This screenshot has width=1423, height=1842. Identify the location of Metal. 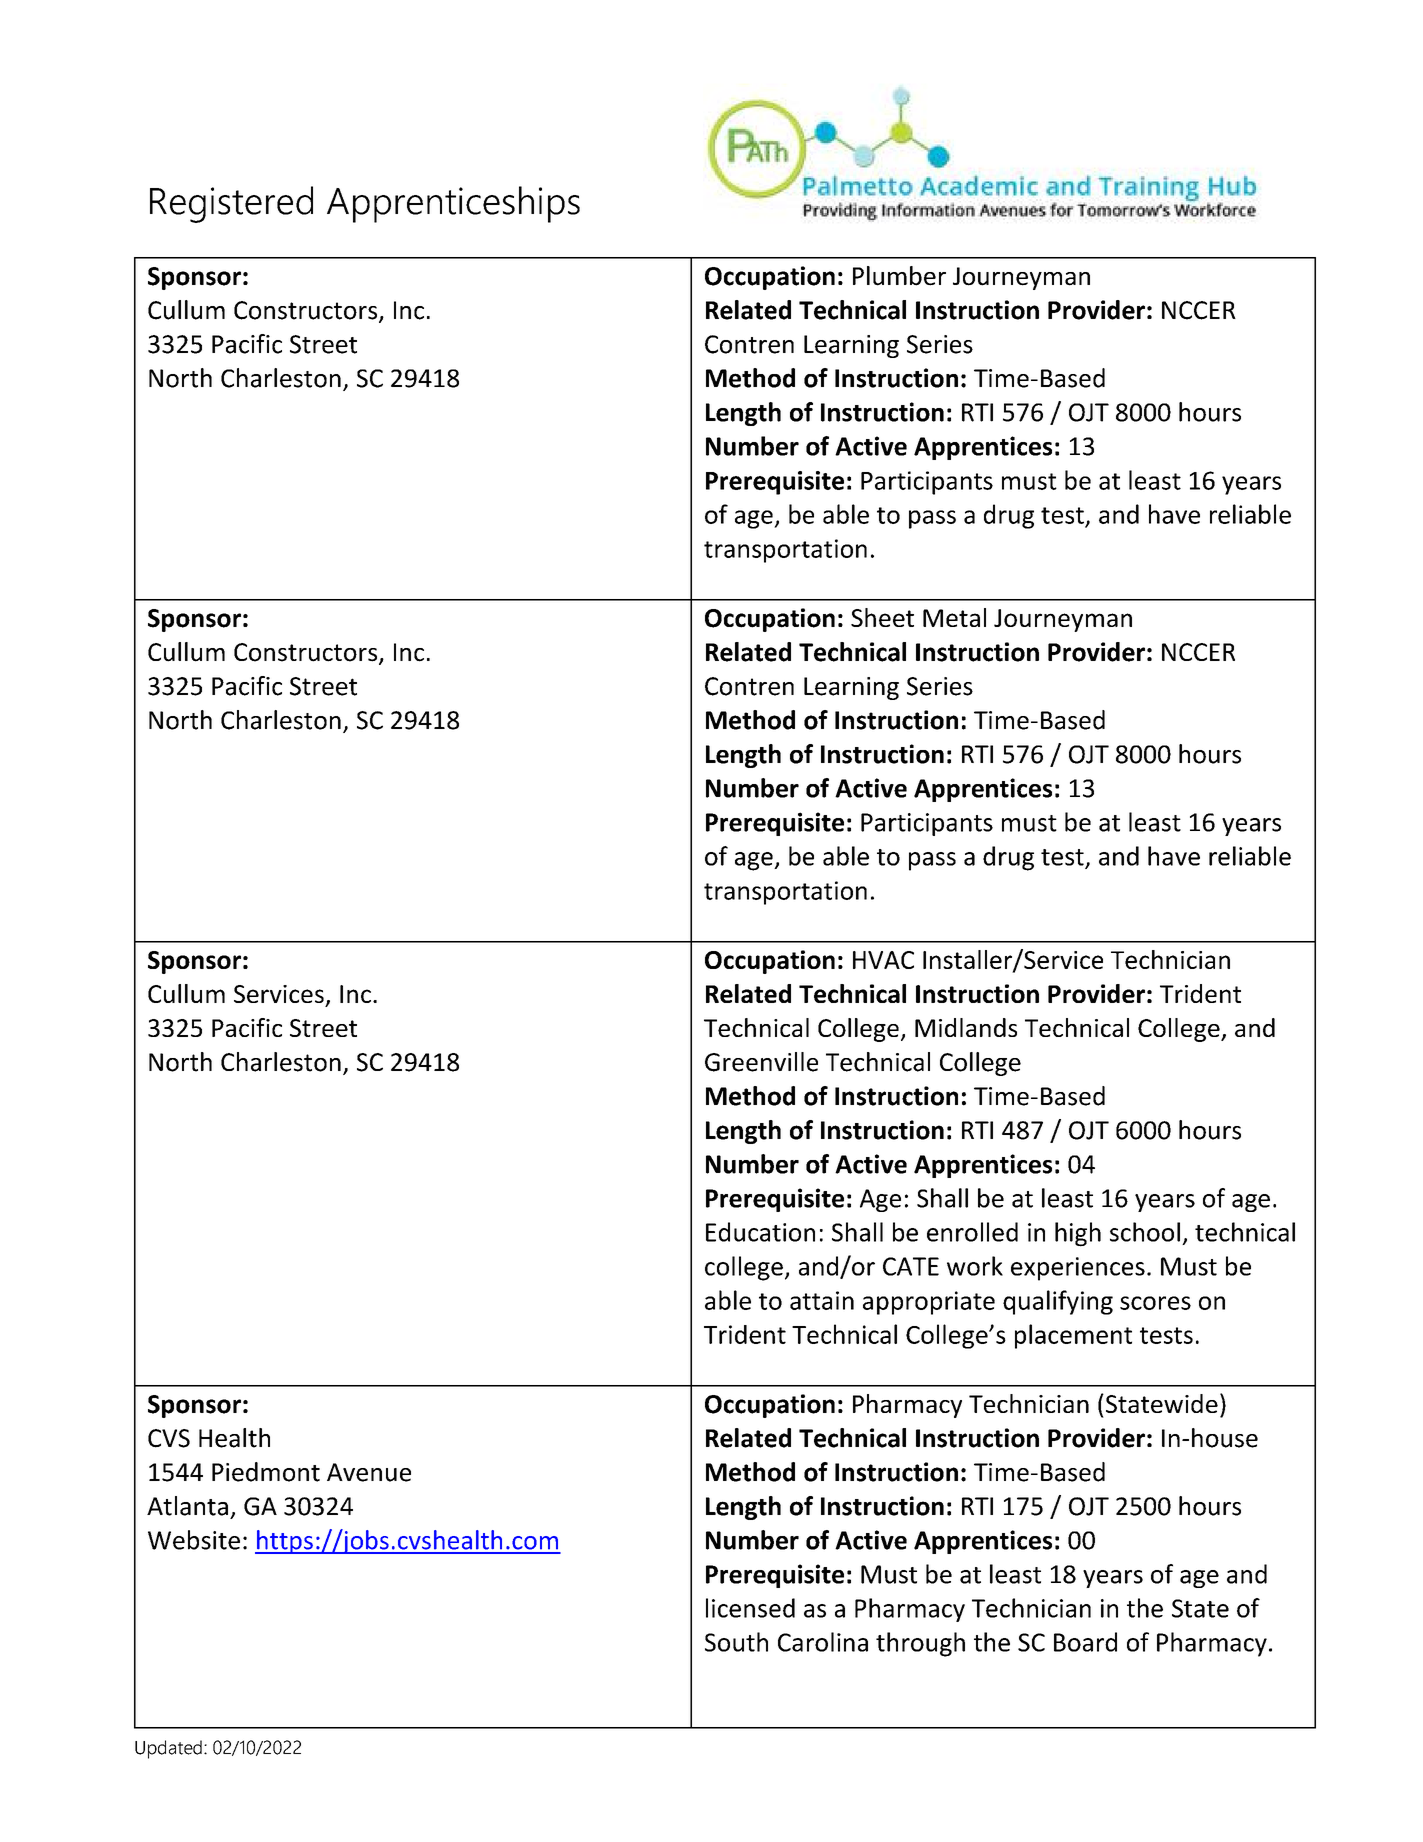
(954, 617).
